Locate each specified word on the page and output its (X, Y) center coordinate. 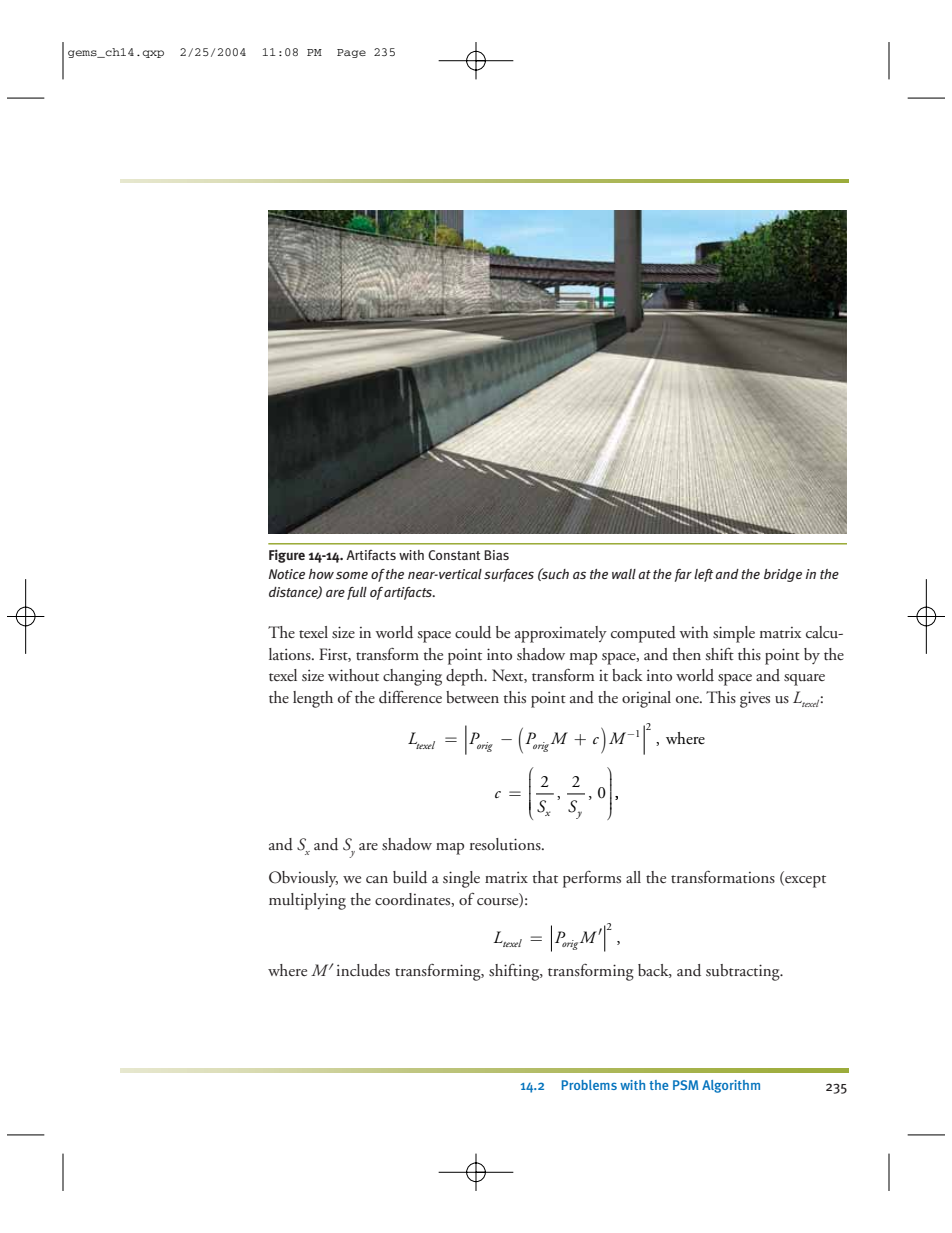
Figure (287, 556)
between (472, 697)
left (703, 575)
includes (363, 970)
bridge (783, 575)
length (313, 699)
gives (755, 699)
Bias (496, 555)
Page (351, 53)
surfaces (509, 575)
